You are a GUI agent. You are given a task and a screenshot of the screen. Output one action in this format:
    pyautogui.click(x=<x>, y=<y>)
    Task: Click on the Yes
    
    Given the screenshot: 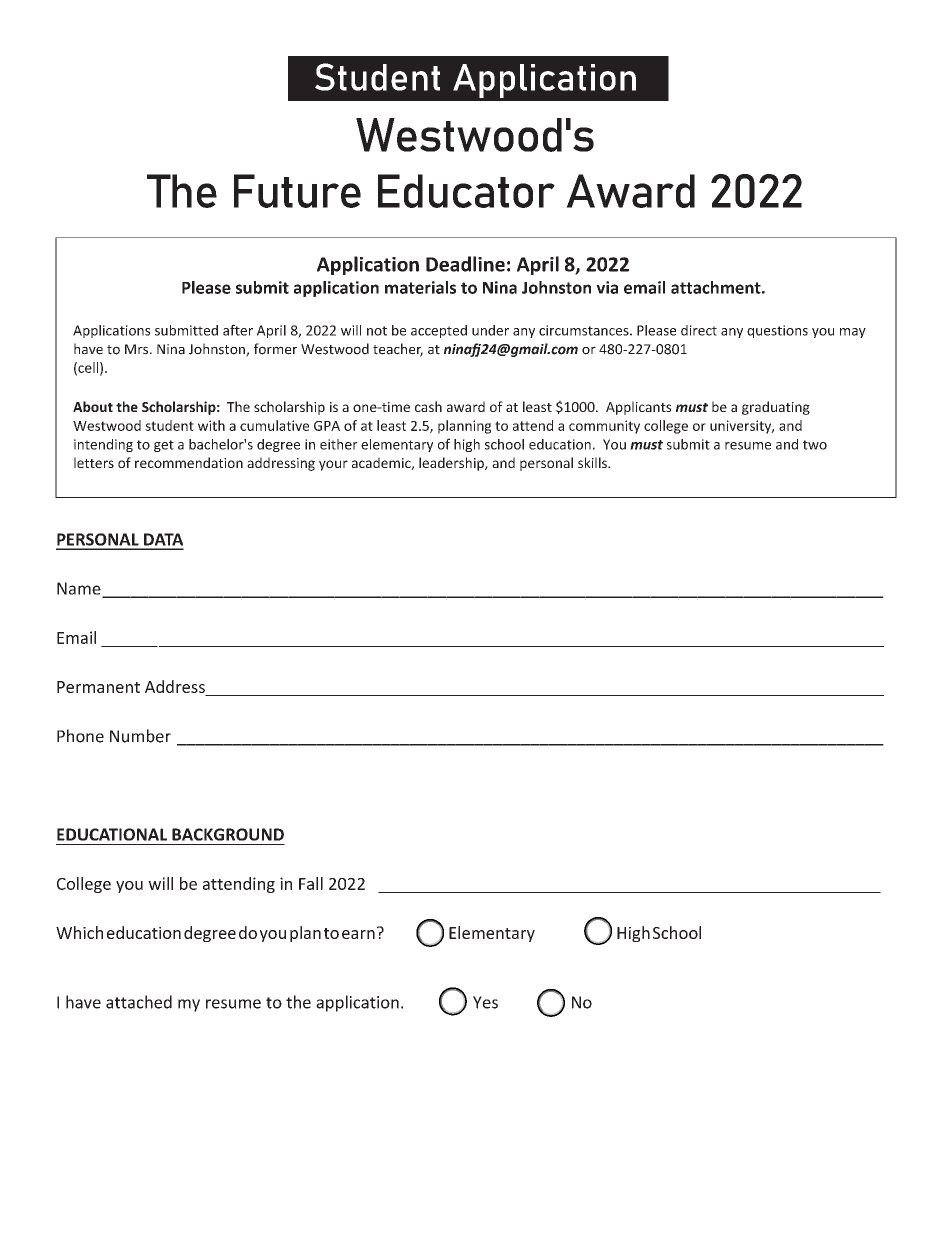 What is the action you would take?
    pyautogui.click(x=485, y=1002)
